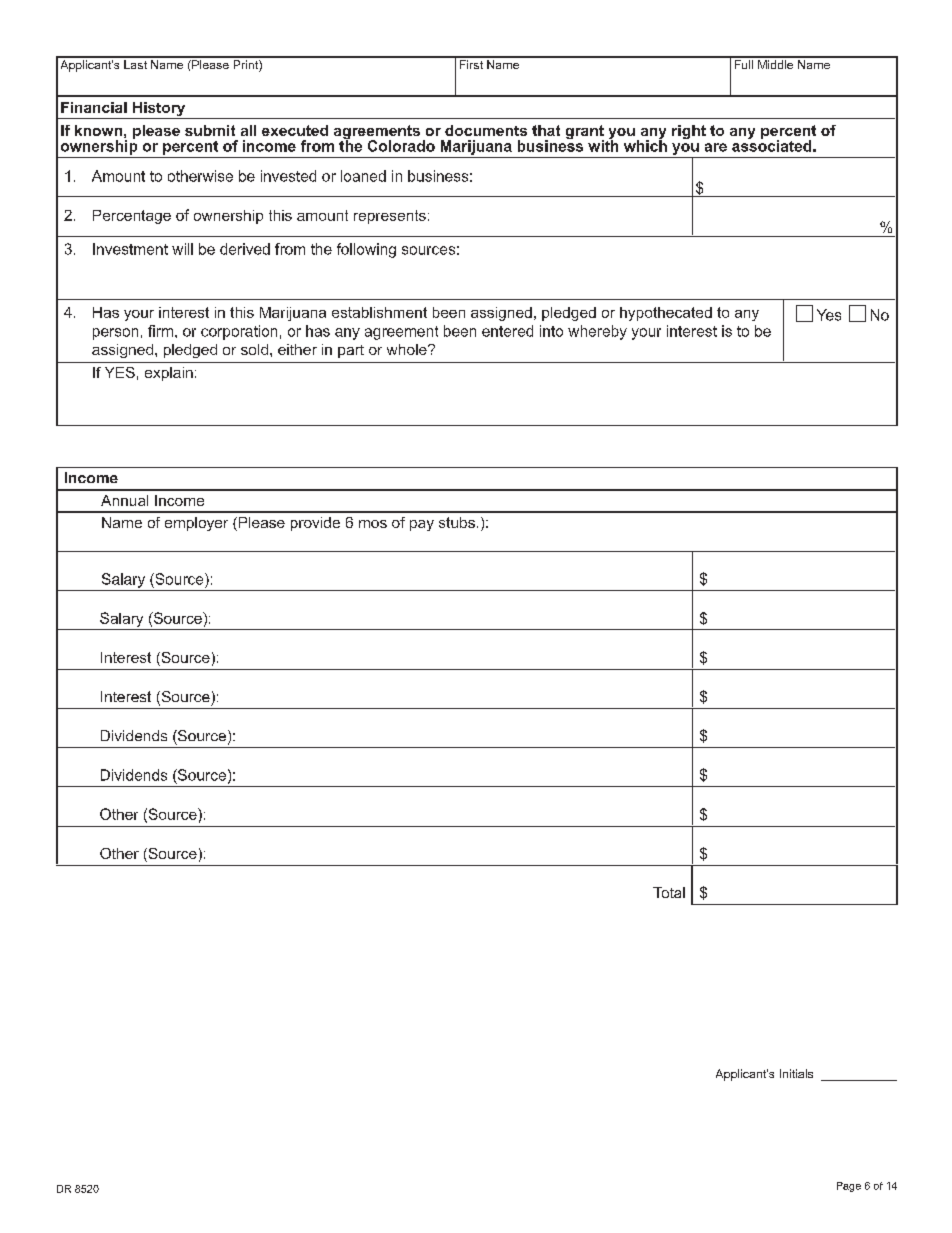 The image size is (952, 1233). I want to click on stubs, so click(457, 522).
